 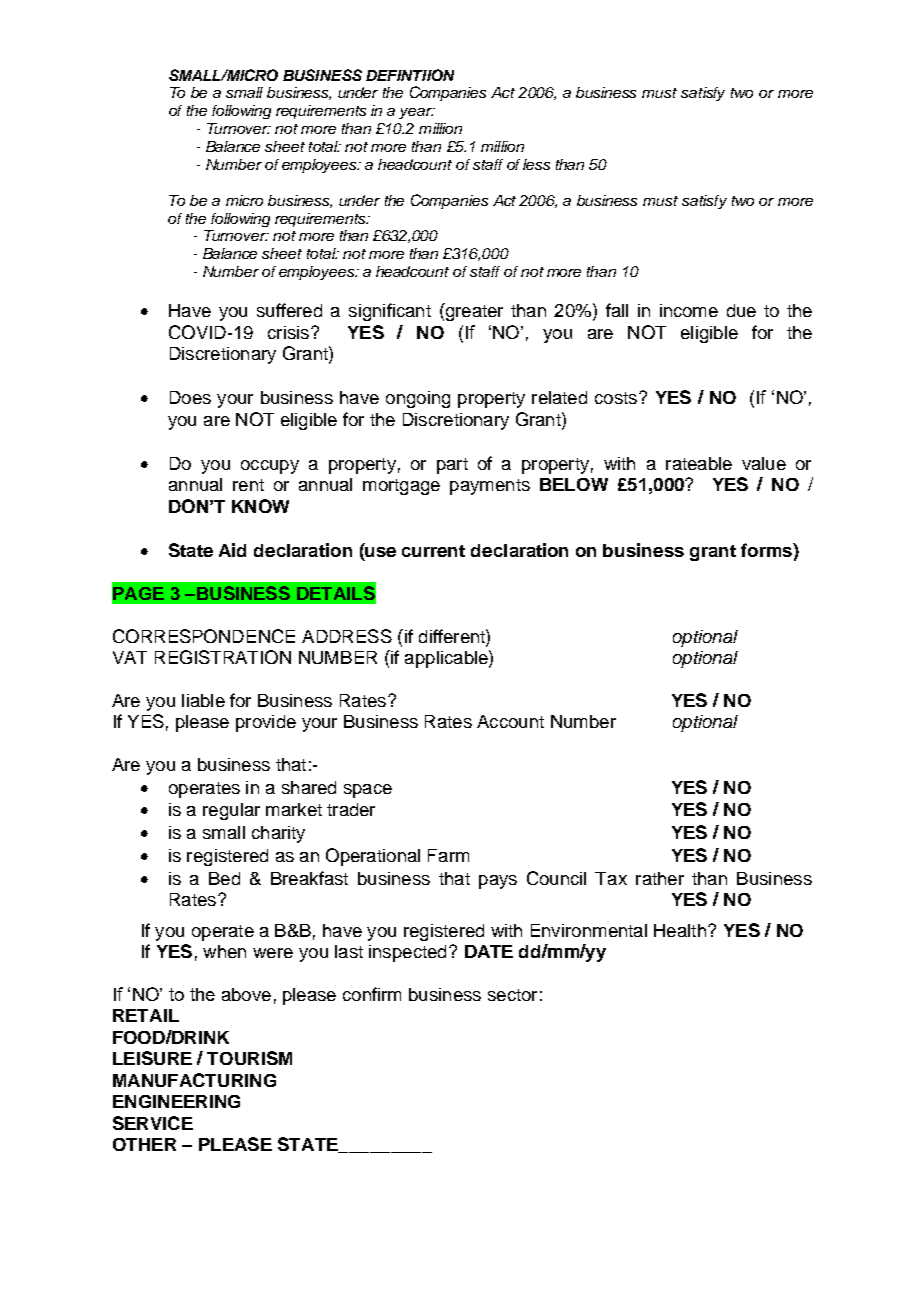 I want to click on year, so click(x=416, y=113).
